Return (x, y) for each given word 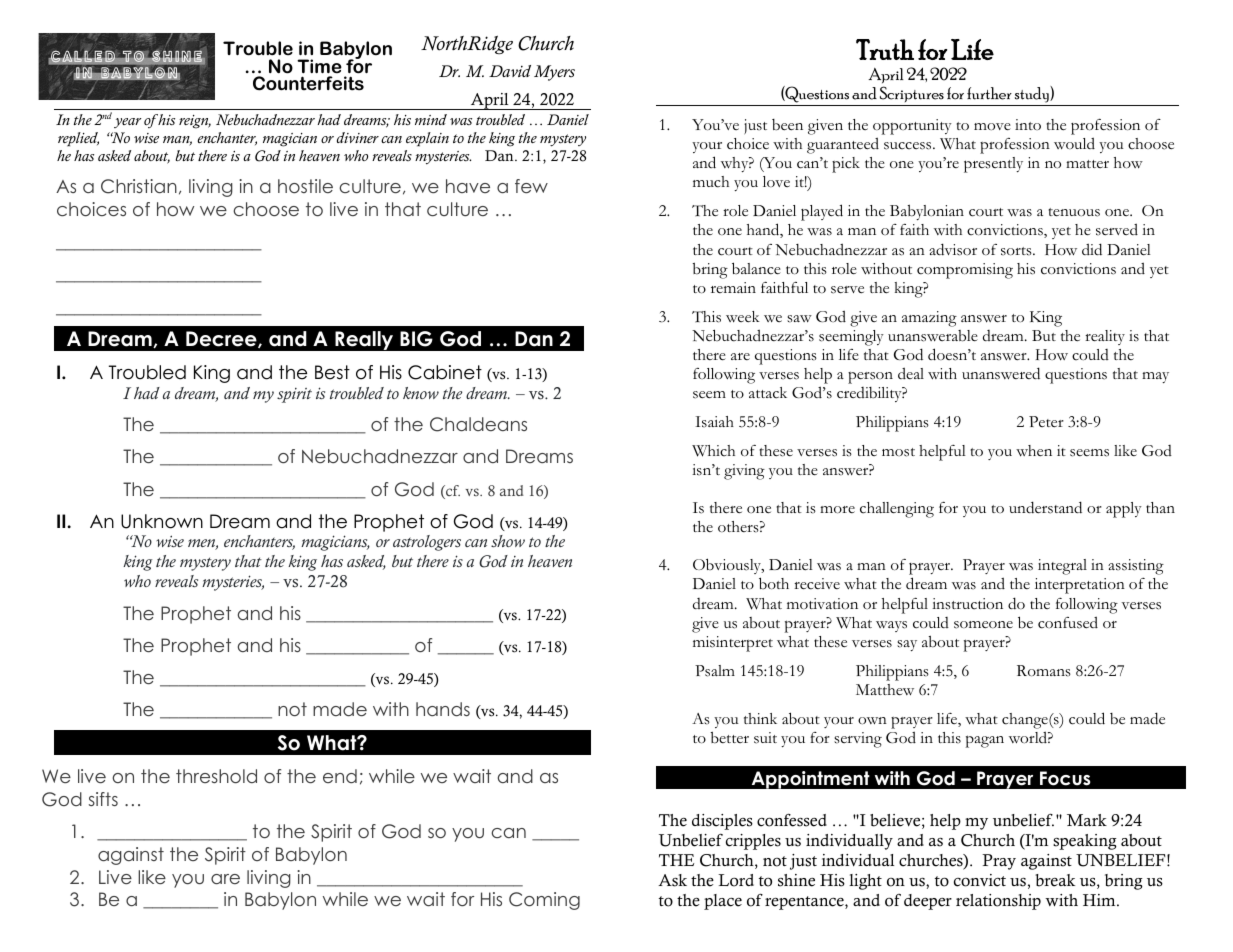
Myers (554, 73)
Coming (544, 901)
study (1032, 96)
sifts (103, 799)
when (1034, 451)
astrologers (427, 543)
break (1055, 880)
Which (713, 451)
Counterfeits (308, 83)
